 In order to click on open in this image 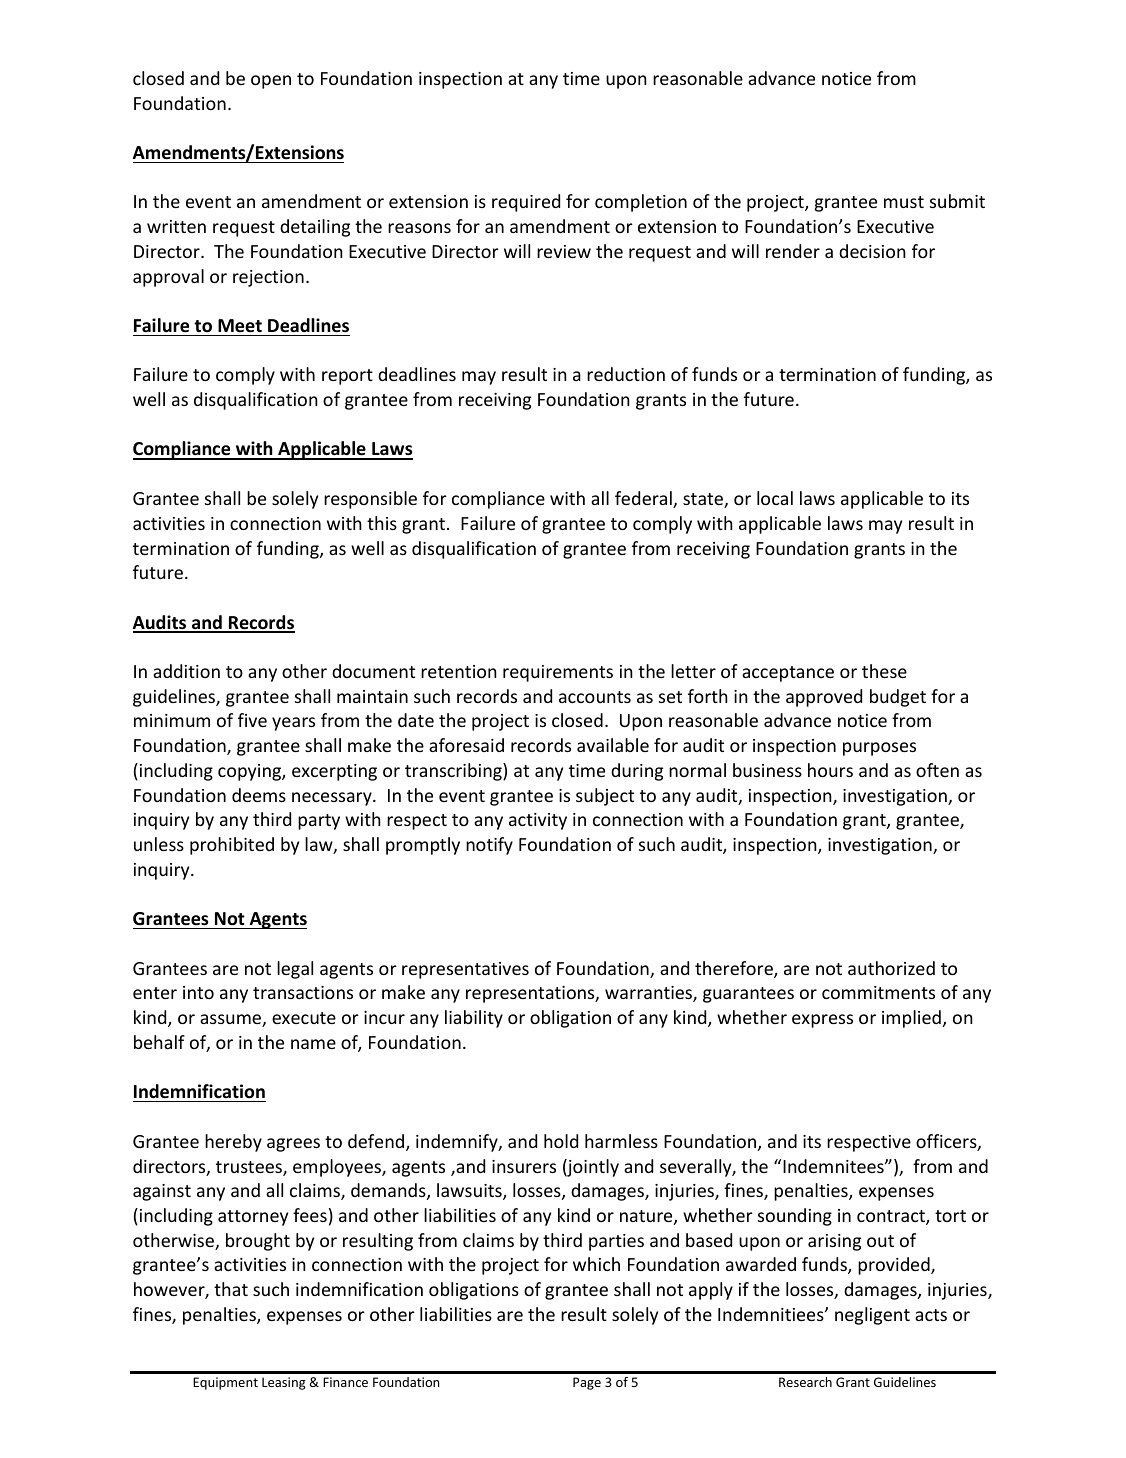, I will do `click(271, 82)`.
